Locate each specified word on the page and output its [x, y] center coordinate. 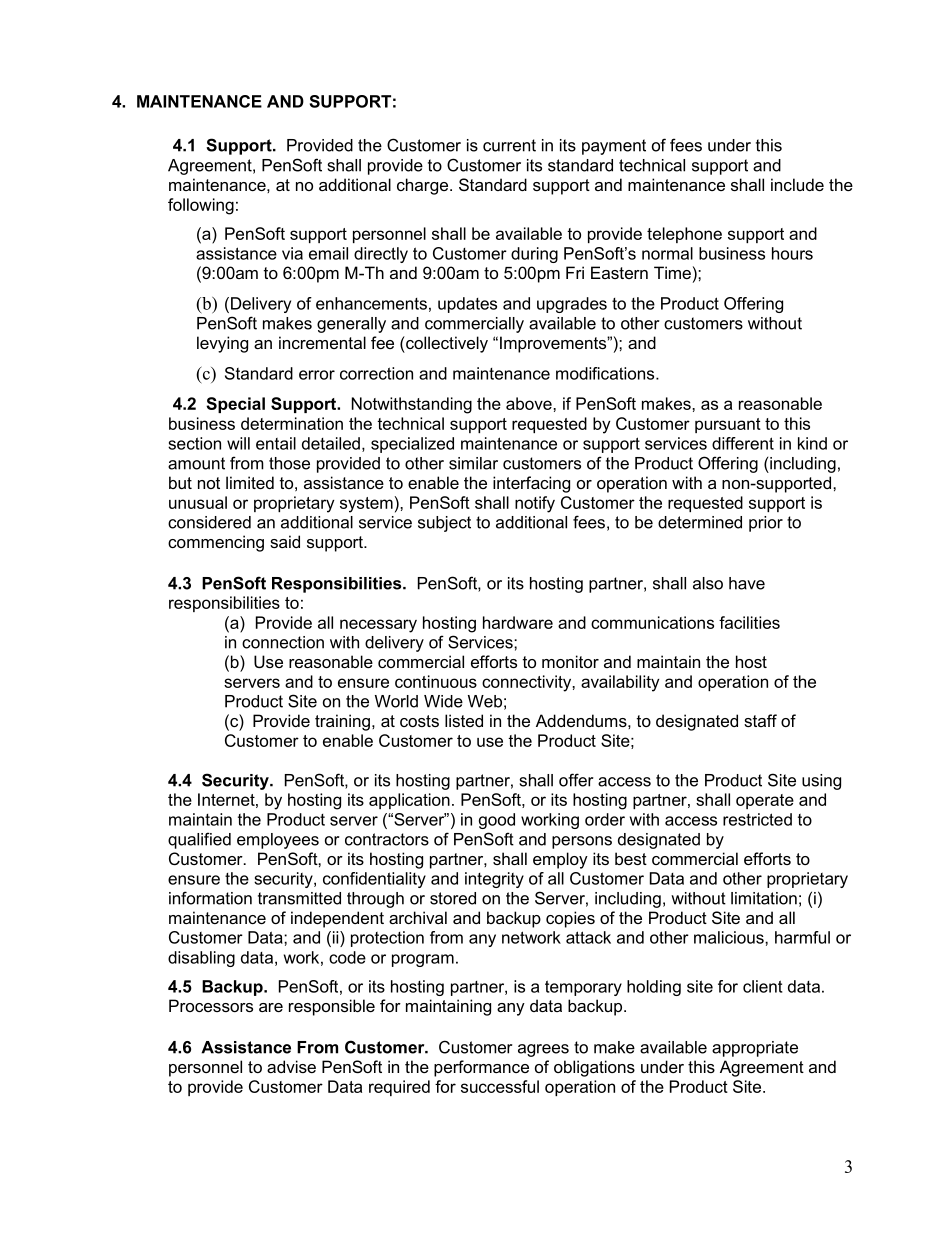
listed [464, 720]
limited [250, 482]
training [342, 722]
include [797, 184]
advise [291, 1066]
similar [473, 463]
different [743, 443]
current [509, 145]
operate [765, 801]
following [201, 206]
